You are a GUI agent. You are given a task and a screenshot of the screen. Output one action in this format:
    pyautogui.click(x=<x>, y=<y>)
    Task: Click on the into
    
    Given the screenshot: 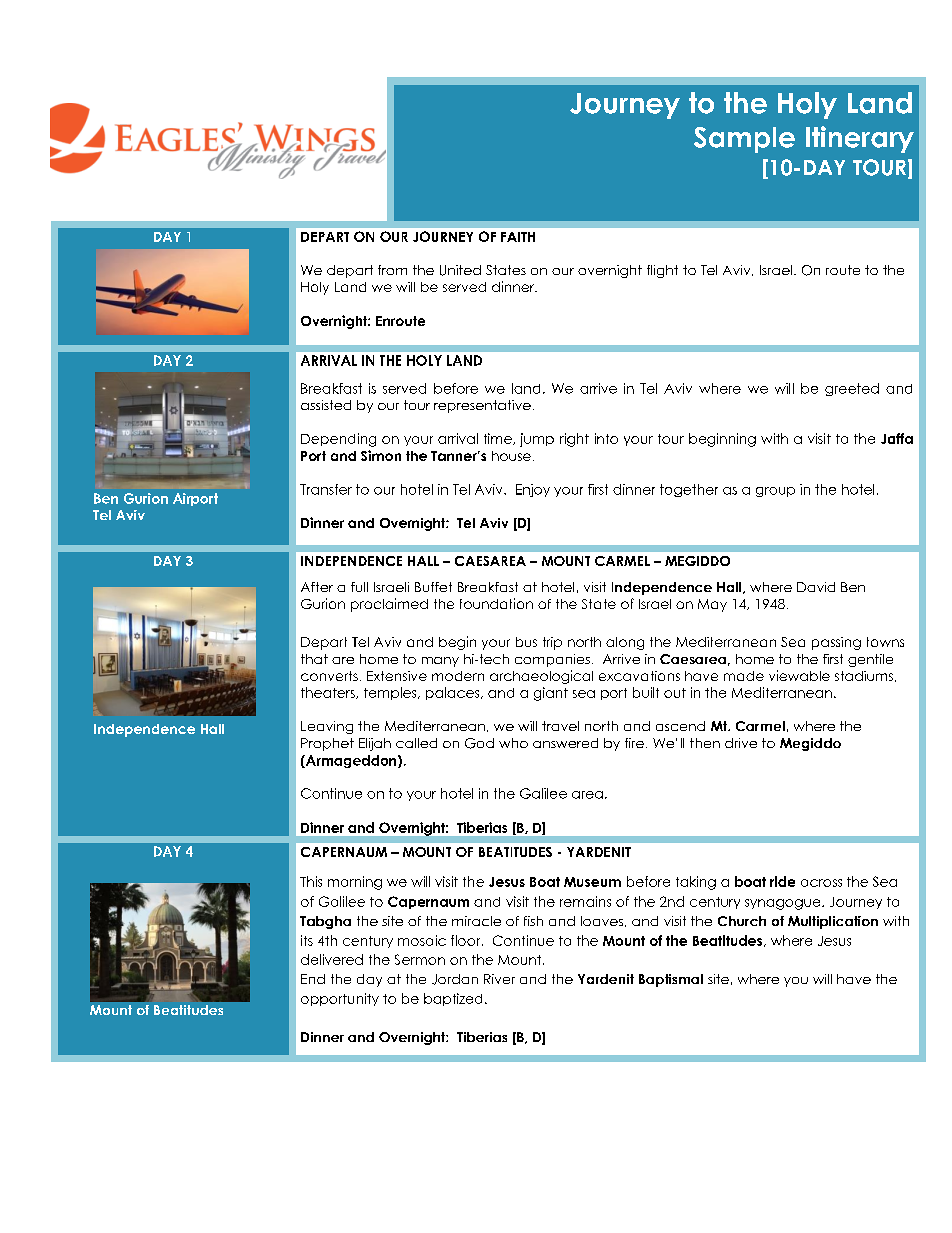 What is the action you would take?
    pyautogui.click(x=606, y=438)
